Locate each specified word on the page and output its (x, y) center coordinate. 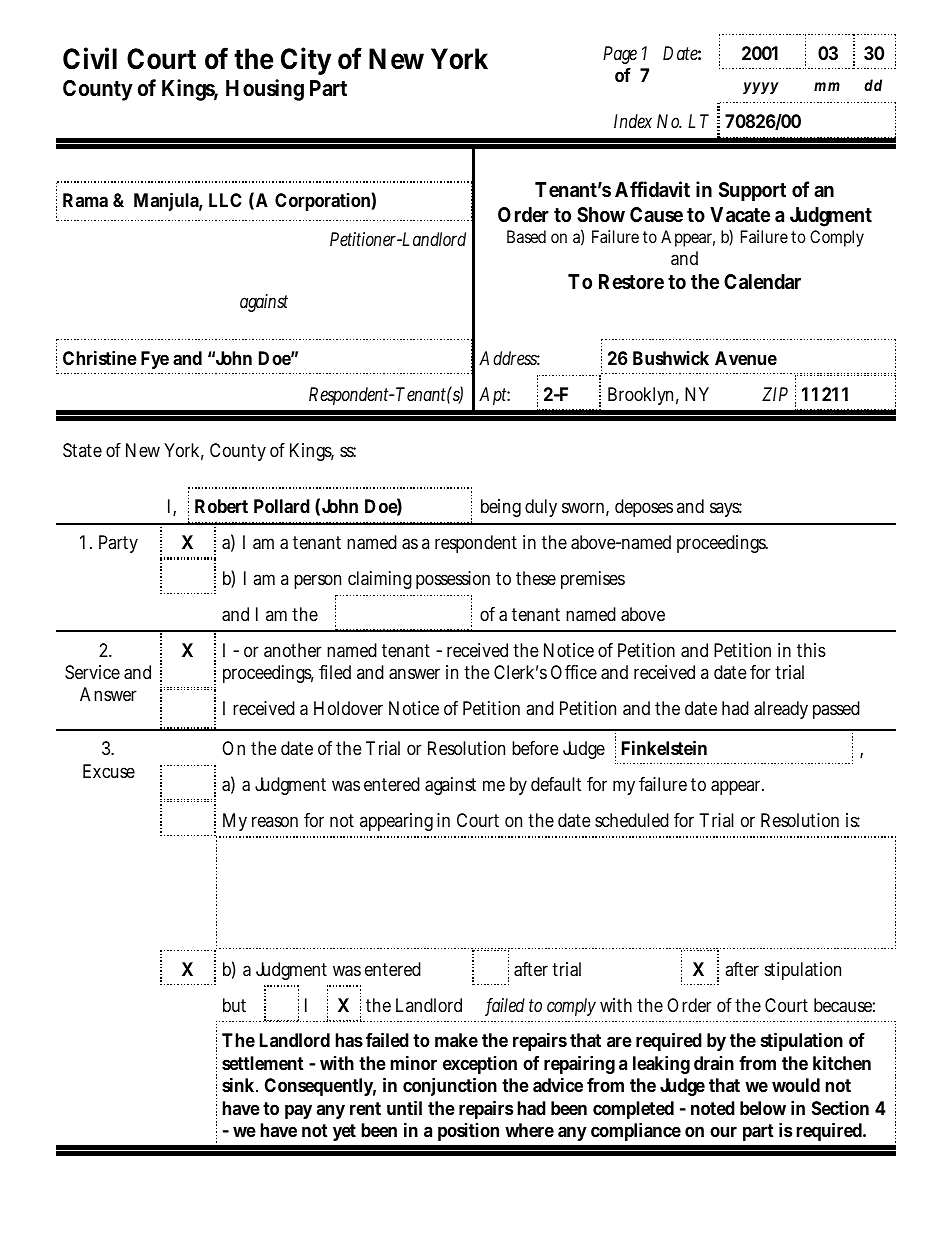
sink (240, 1084)
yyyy (761, 88)
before (535, 748)
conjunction (450, 1086)
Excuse (109, 771)
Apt (494, 396)
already (781, 710)
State (82, 450)
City (306, 61)
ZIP (775, 394)
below (763, 1108)
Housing (265, 90)
